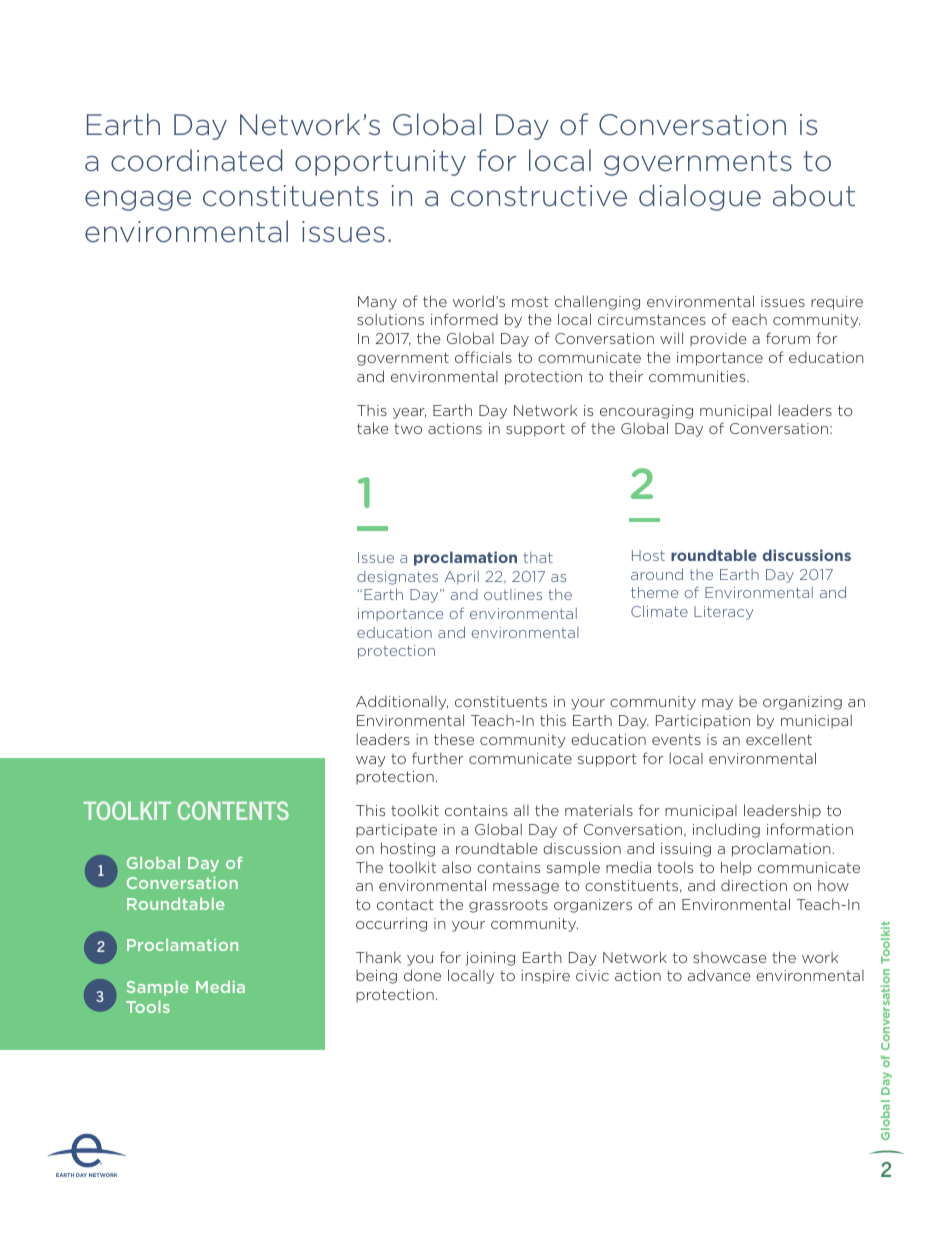 The image size is (952, 1233). Describe the element at coordinates (409, 413) in the screenshot. I see `year` at that location.
